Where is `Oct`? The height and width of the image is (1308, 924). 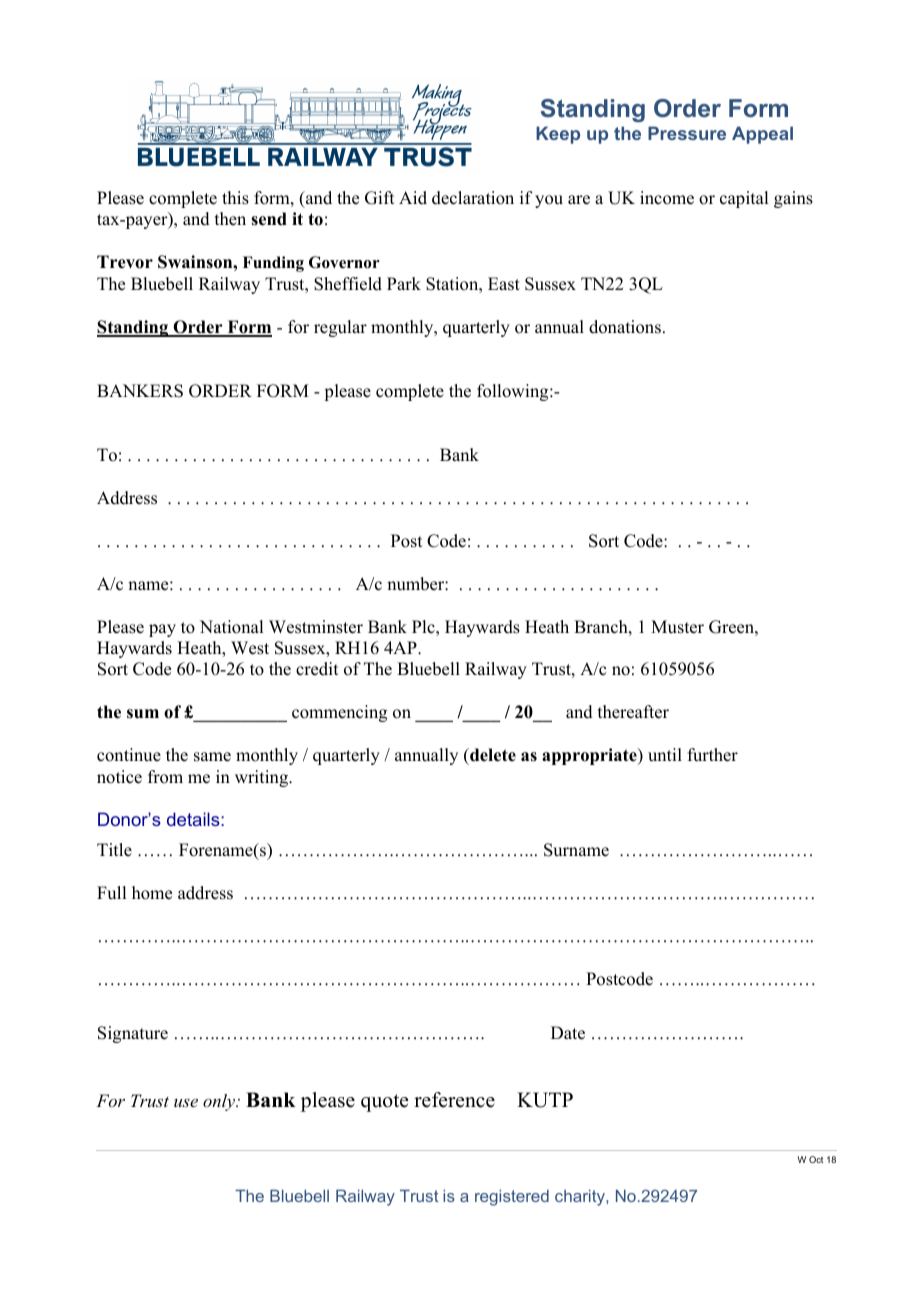
Oct is located at coordinates (816, 1159).
